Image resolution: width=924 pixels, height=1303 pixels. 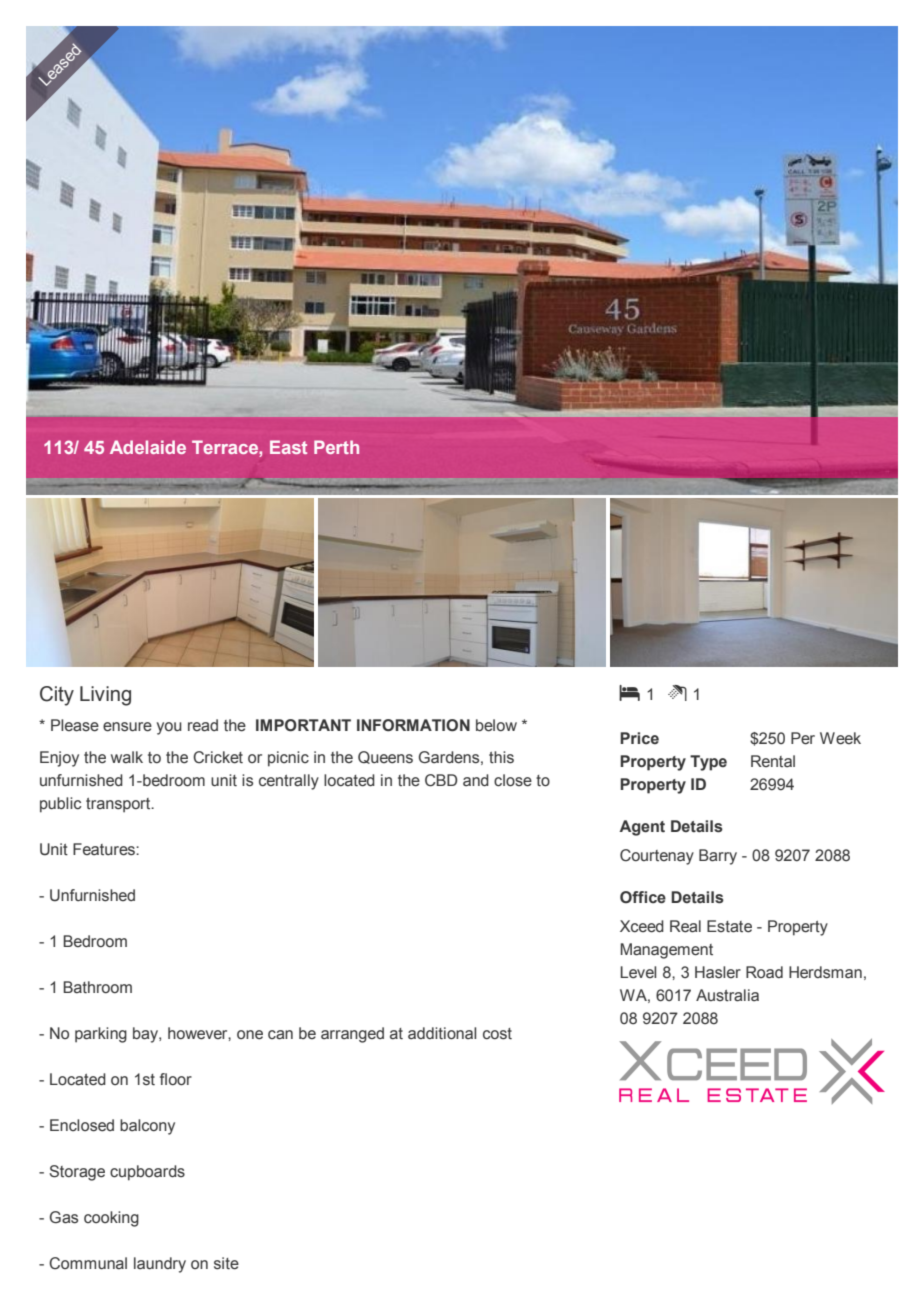 I want to click on laundry, so click(x=160, y=1265).
